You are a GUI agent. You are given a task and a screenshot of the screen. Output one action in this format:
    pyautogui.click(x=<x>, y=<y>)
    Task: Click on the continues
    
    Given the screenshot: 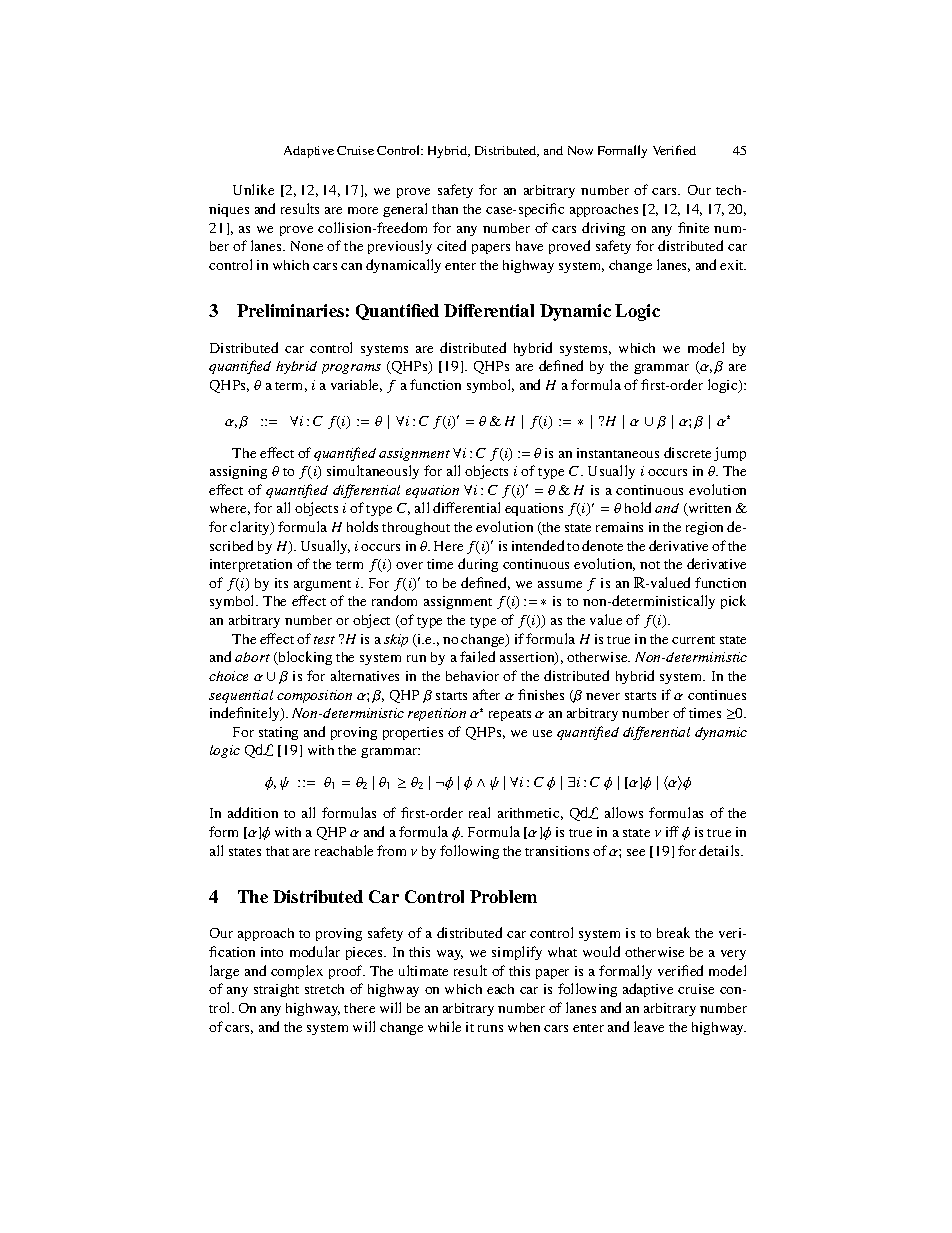 What is the action you would take?
    pyautogui.click(x=717, y=695)
